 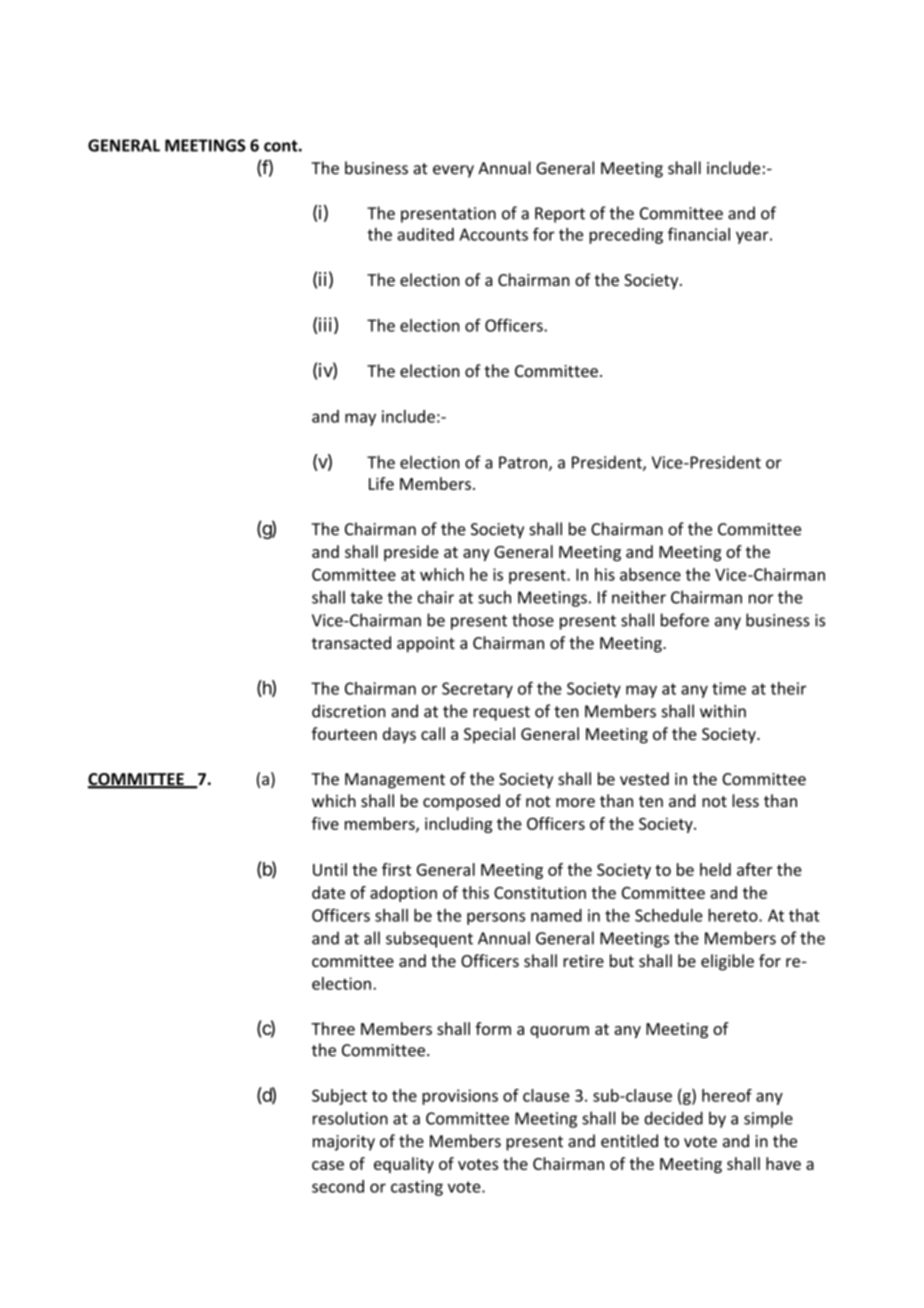 What do you see at coordinates (761, 599) in the screenshot?
I see `nor` at bounding box center [761, 599].
